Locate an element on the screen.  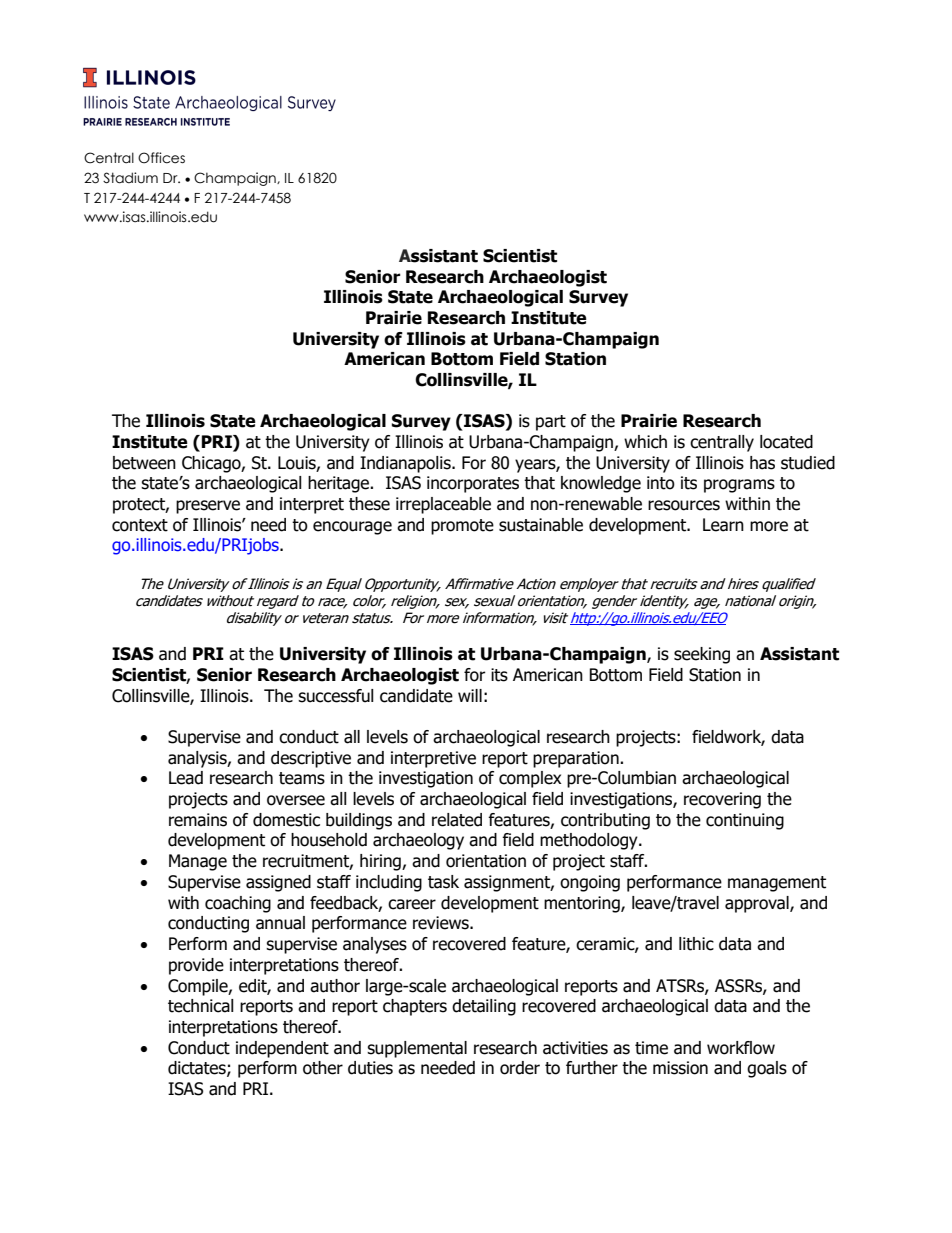
remains is located at coordinates (198, 820).
